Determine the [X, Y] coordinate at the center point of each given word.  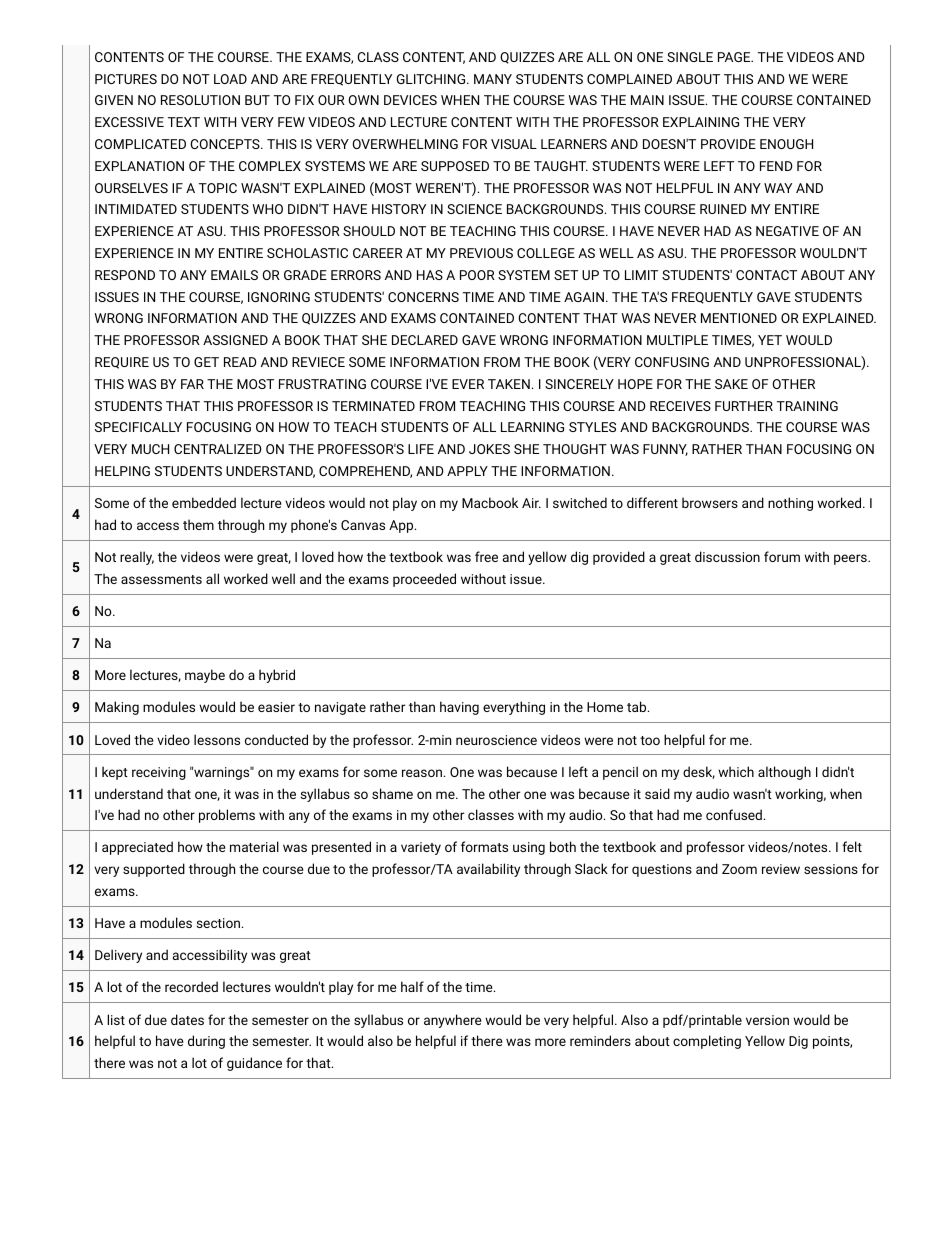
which [736, 771]
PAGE [735, 57]
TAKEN [509, 384]
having [459, 708]
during [206, 1042]
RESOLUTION [200, 100]
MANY [493, 79]
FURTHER [744, 406]
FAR [192, 384]
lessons [217, 739]
